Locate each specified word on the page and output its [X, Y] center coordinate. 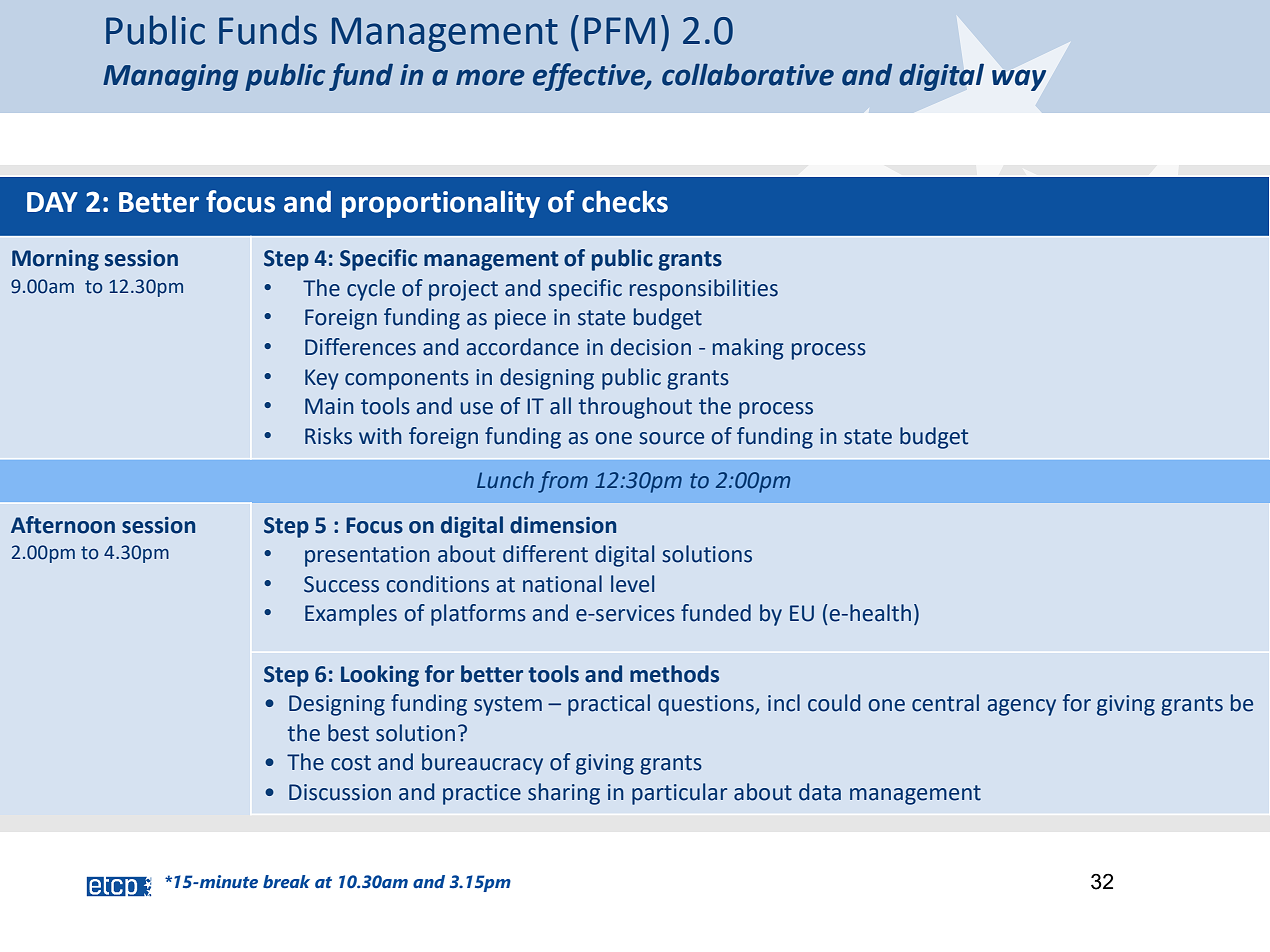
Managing [170, 77]
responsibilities [704, 290]
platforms [478, 615]
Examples [351, 615]
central [945, 703]
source [671, 438]
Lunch [505, 480]
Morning [55, 260]
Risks [328, 436]
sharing [564, 794]
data [820, 792]
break [286, 882]
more [490, 77]
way [1019, 80]
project [463, 290]
